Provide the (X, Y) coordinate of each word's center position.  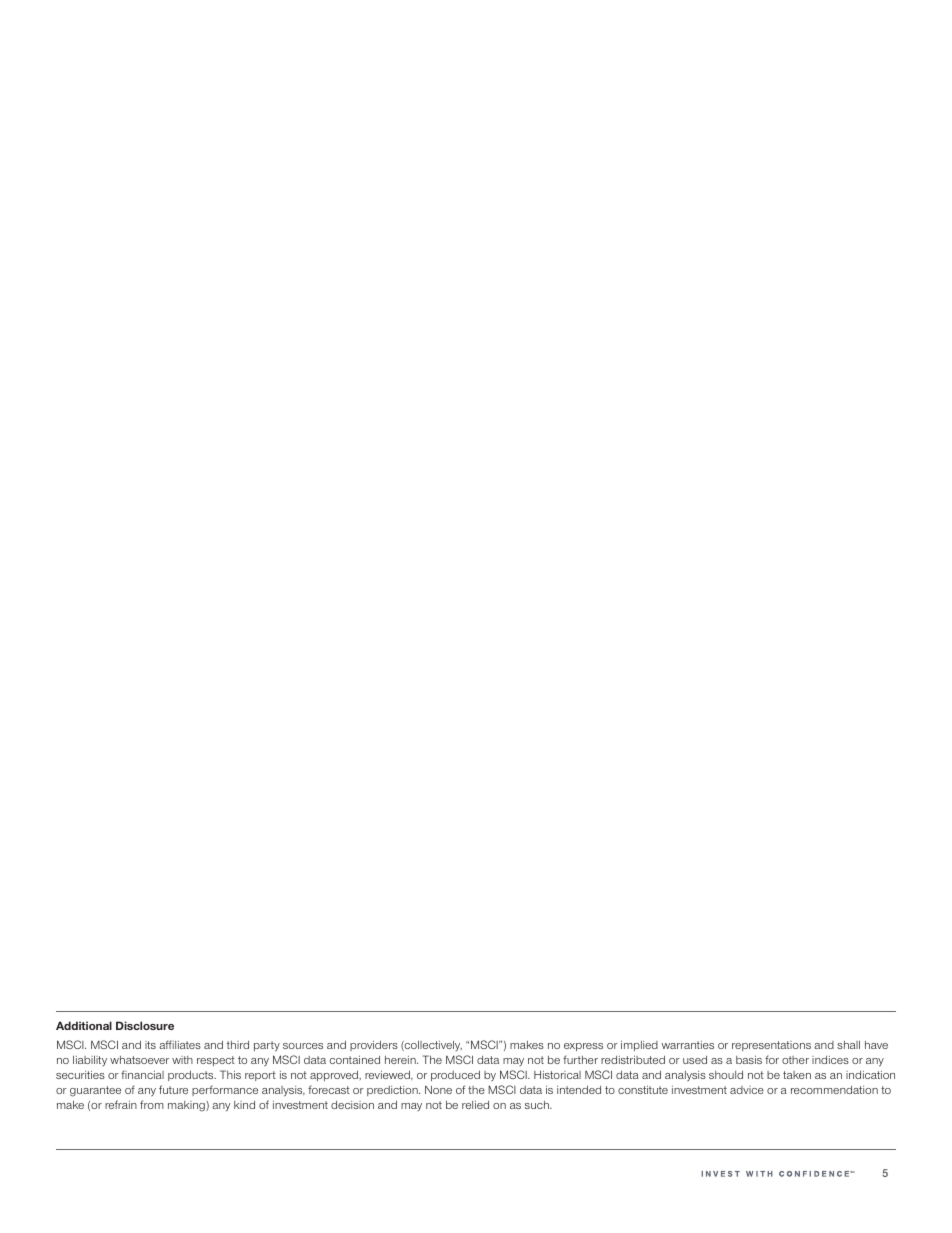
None (438, 1089)
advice (747, 1090)
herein (401, 1060)
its (150, 1045)
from (152, 1104)
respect (216, 1061)
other (795, 1060)
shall (848, 1045)
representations (771, 1046)
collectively (432, 1046)
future (173, 1089)
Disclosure (145, 1025)
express (583, 1047)
